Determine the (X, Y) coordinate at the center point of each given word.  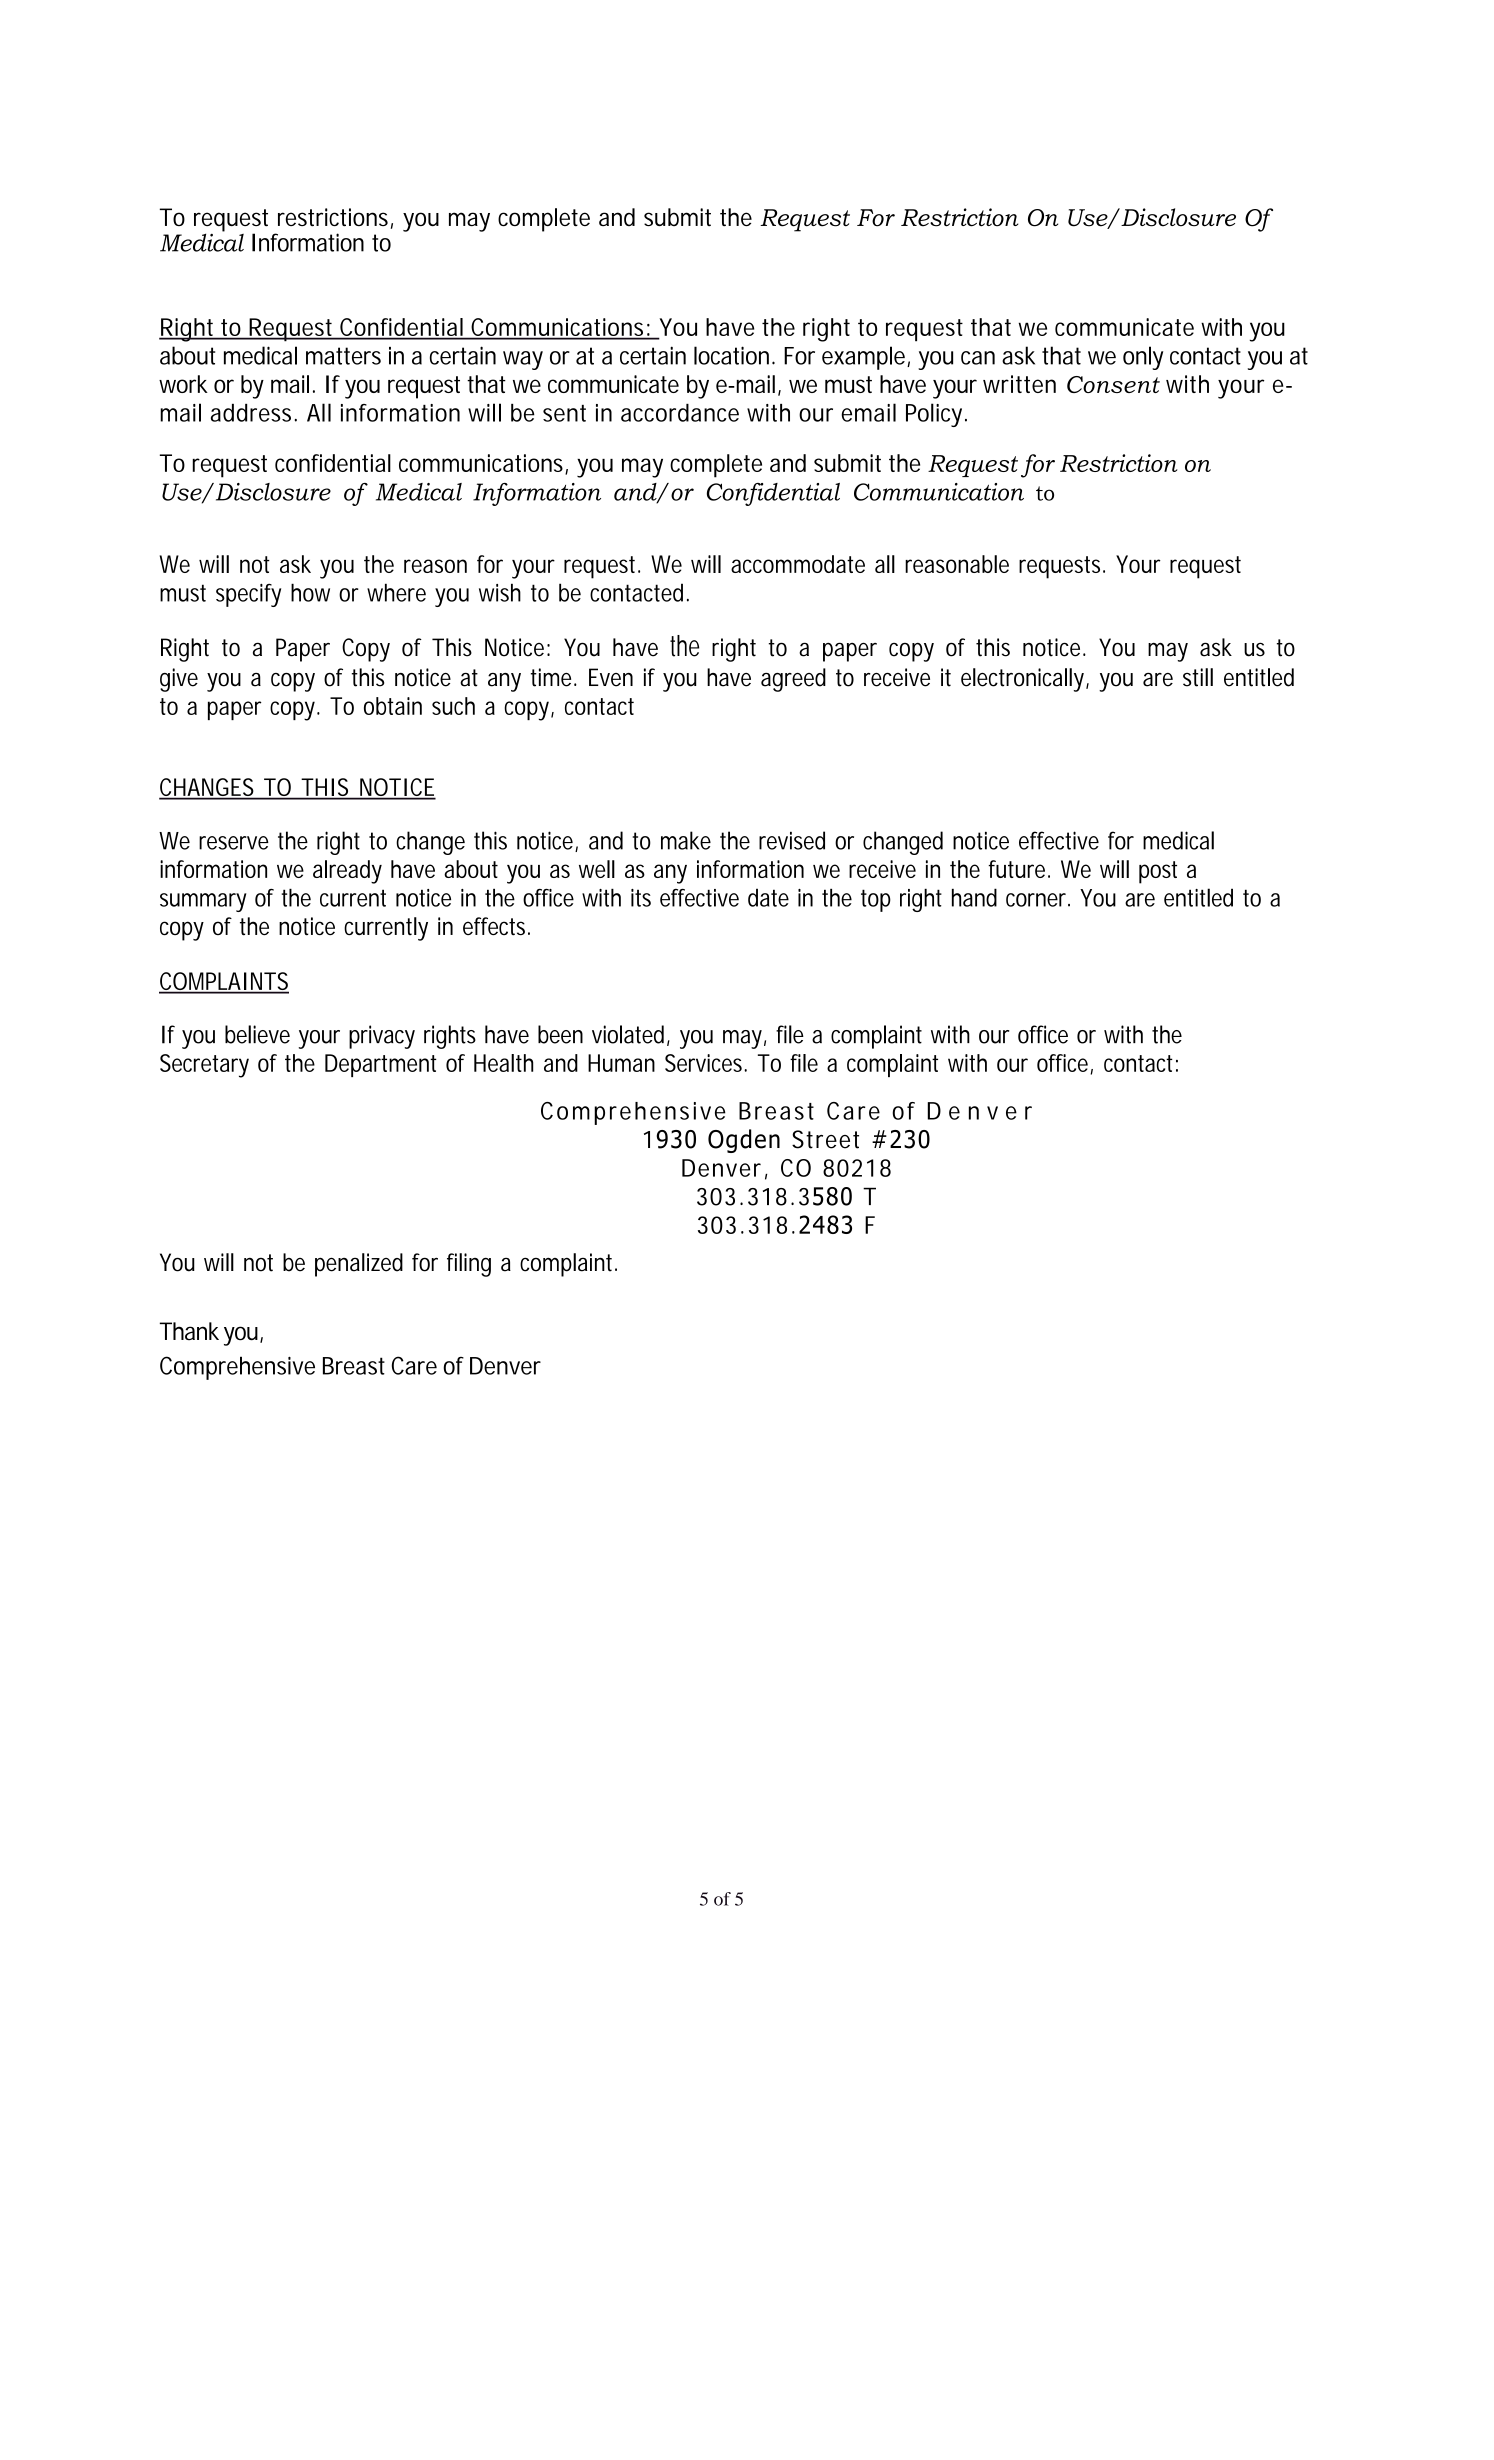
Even (611, 677)
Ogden (744, 1141)
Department (381, 1065)
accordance (680, 413)
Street (825, 1139)
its (641, 898)
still (1198, 677)
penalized (359, 1265)
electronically (1024, 680)
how (310, 592)
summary (203, 902)
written (1019, 384)
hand (974, 897)
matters (343, 356)
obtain (393, 706)
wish (500, 592)
